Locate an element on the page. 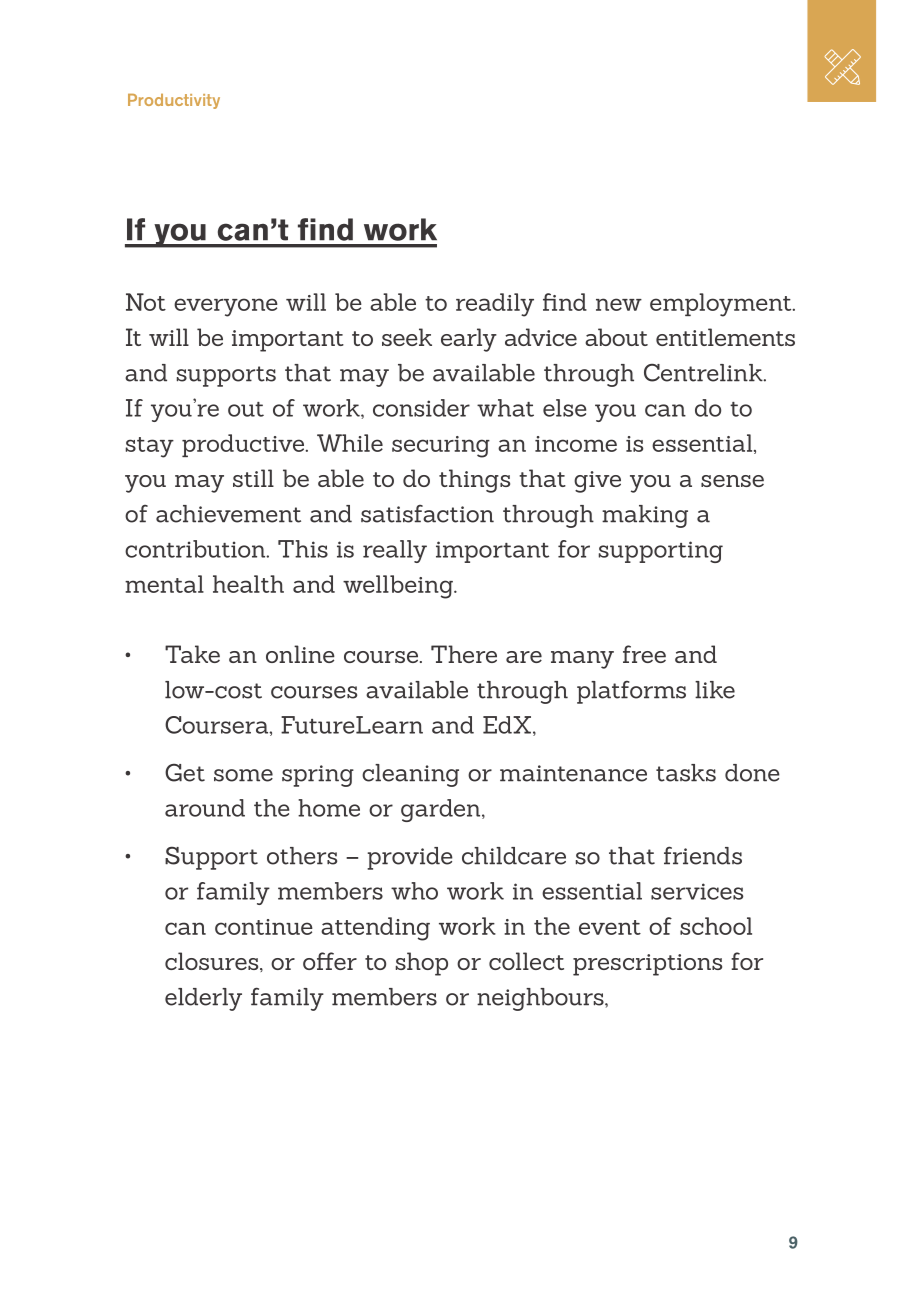 The image size is (924, 1311). closures is located at coordinates (213, 962).
